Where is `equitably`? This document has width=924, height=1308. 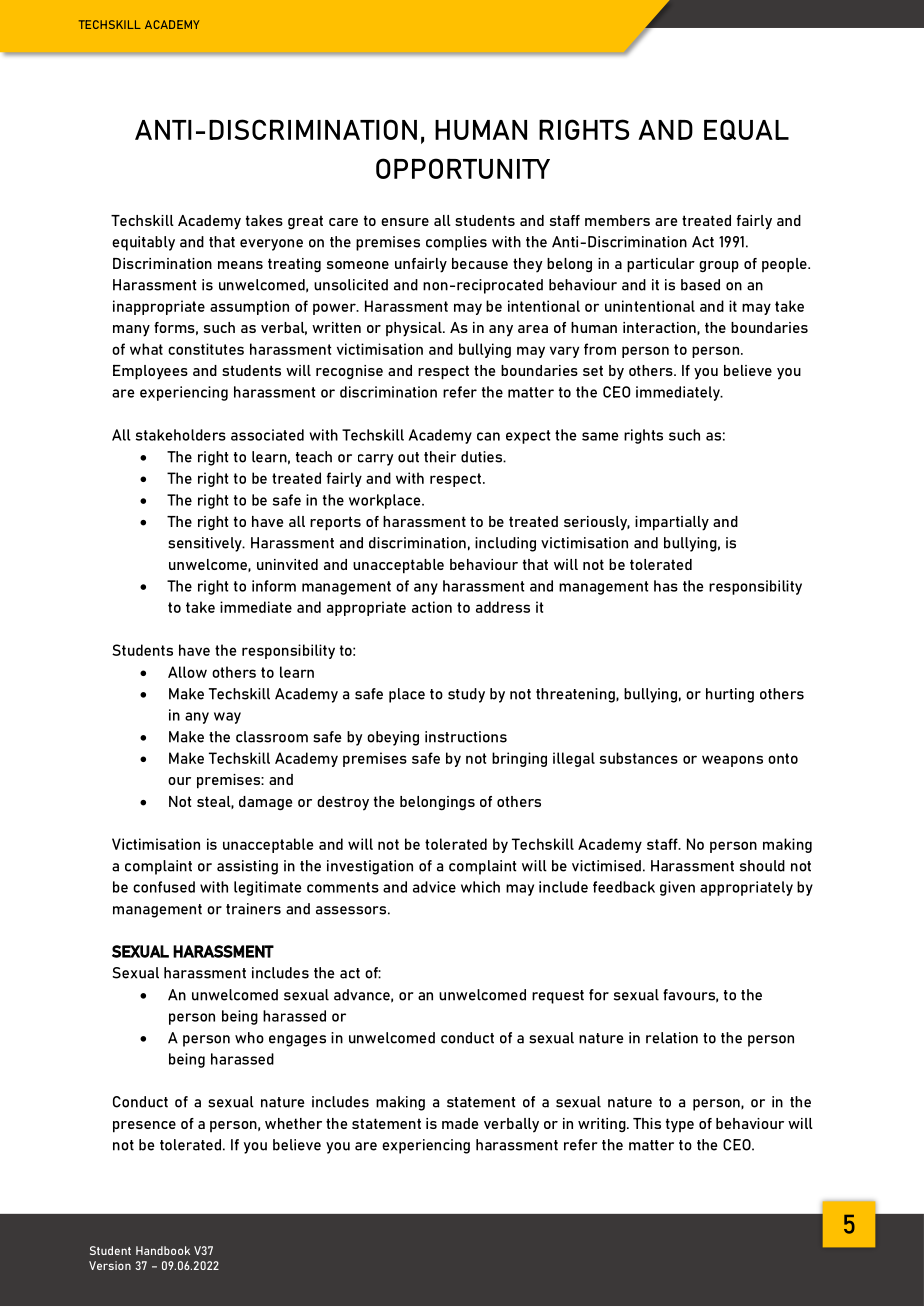 equitably is located at coordinates (143, 243).
